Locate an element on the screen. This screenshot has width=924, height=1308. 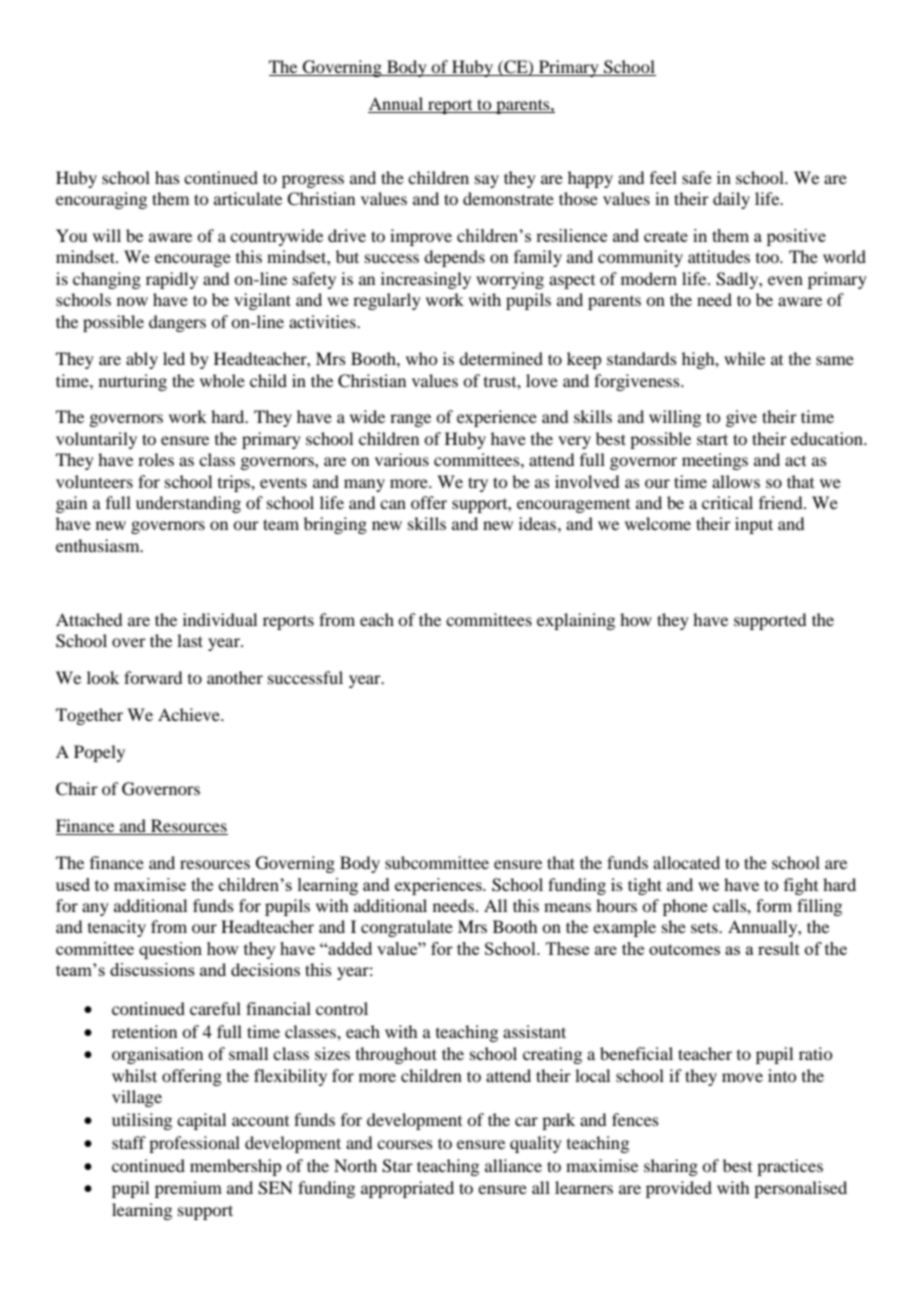
has is located at coordinates (167, 177).
